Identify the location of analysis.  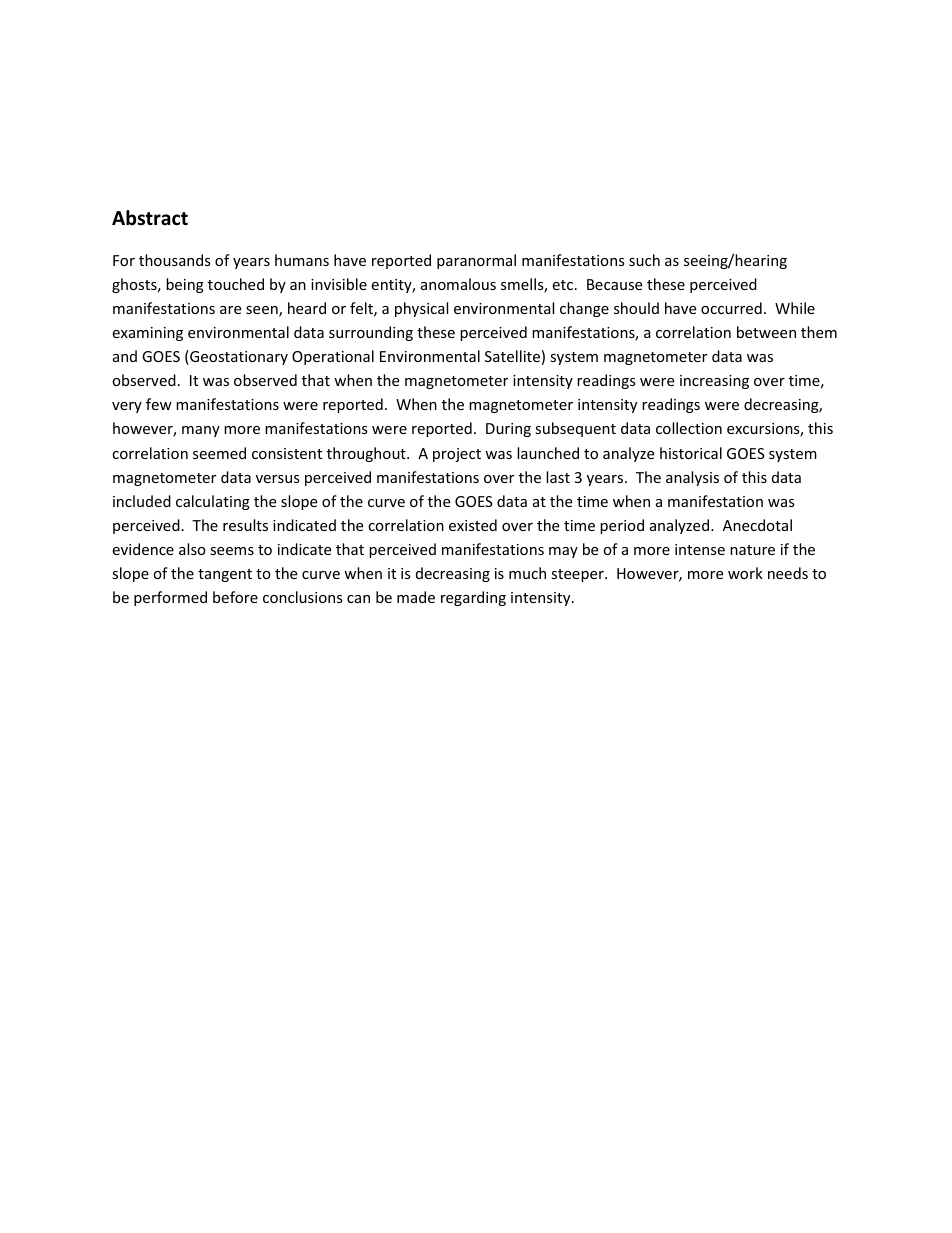
(692, 478).
